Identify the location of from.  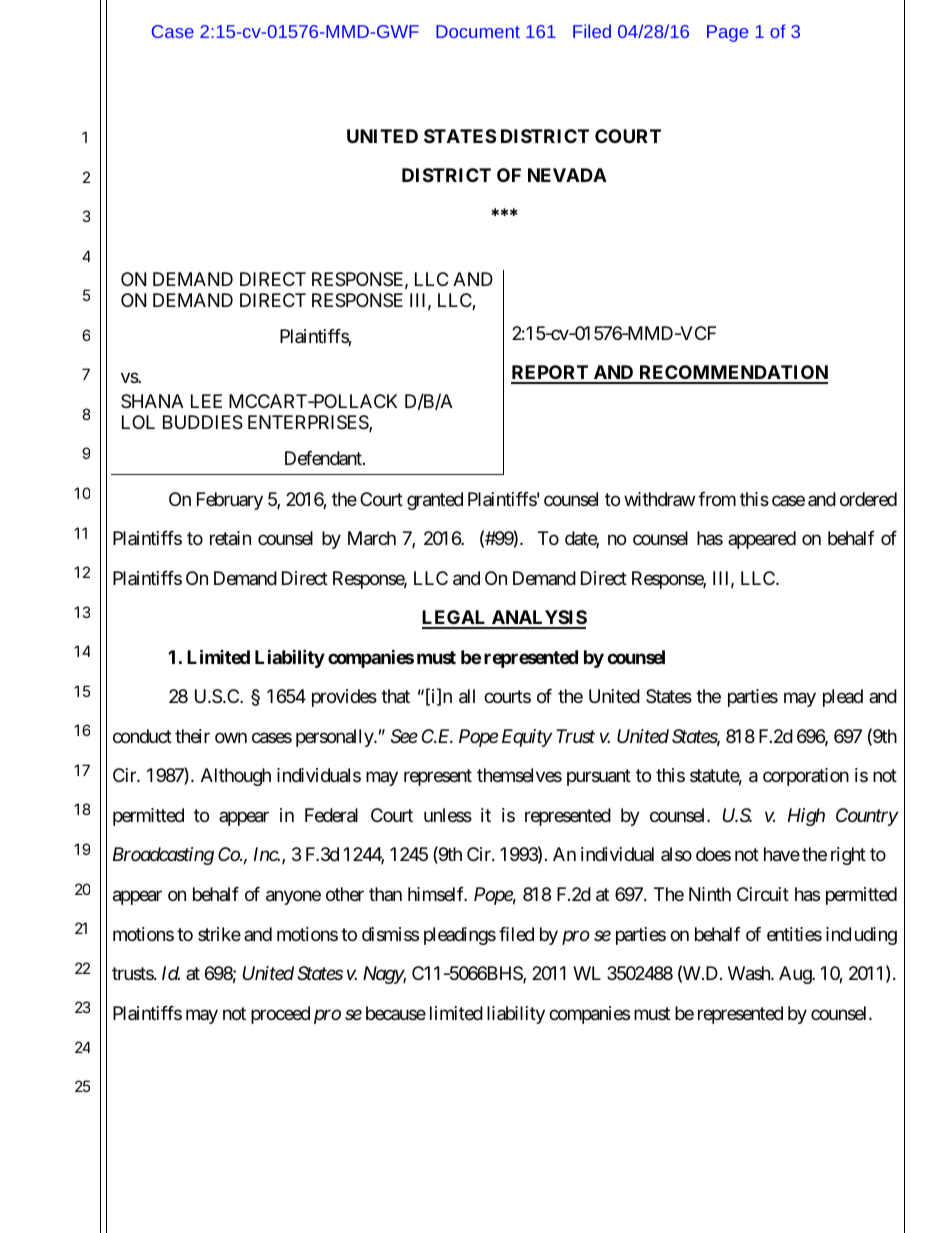
(717, 499).
